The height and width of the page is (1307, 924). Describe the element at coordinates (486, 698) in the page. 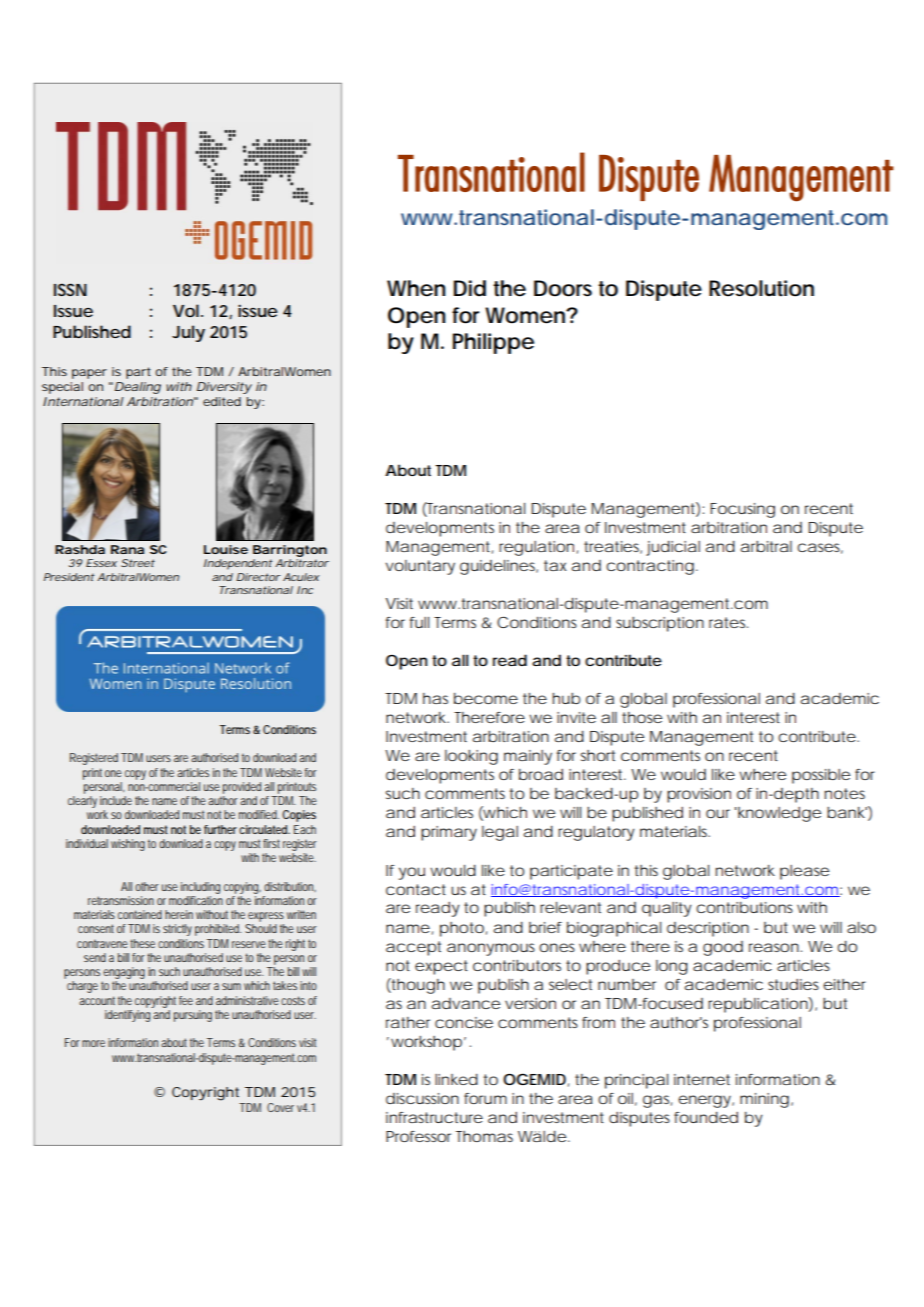

I see `become` at that location.
